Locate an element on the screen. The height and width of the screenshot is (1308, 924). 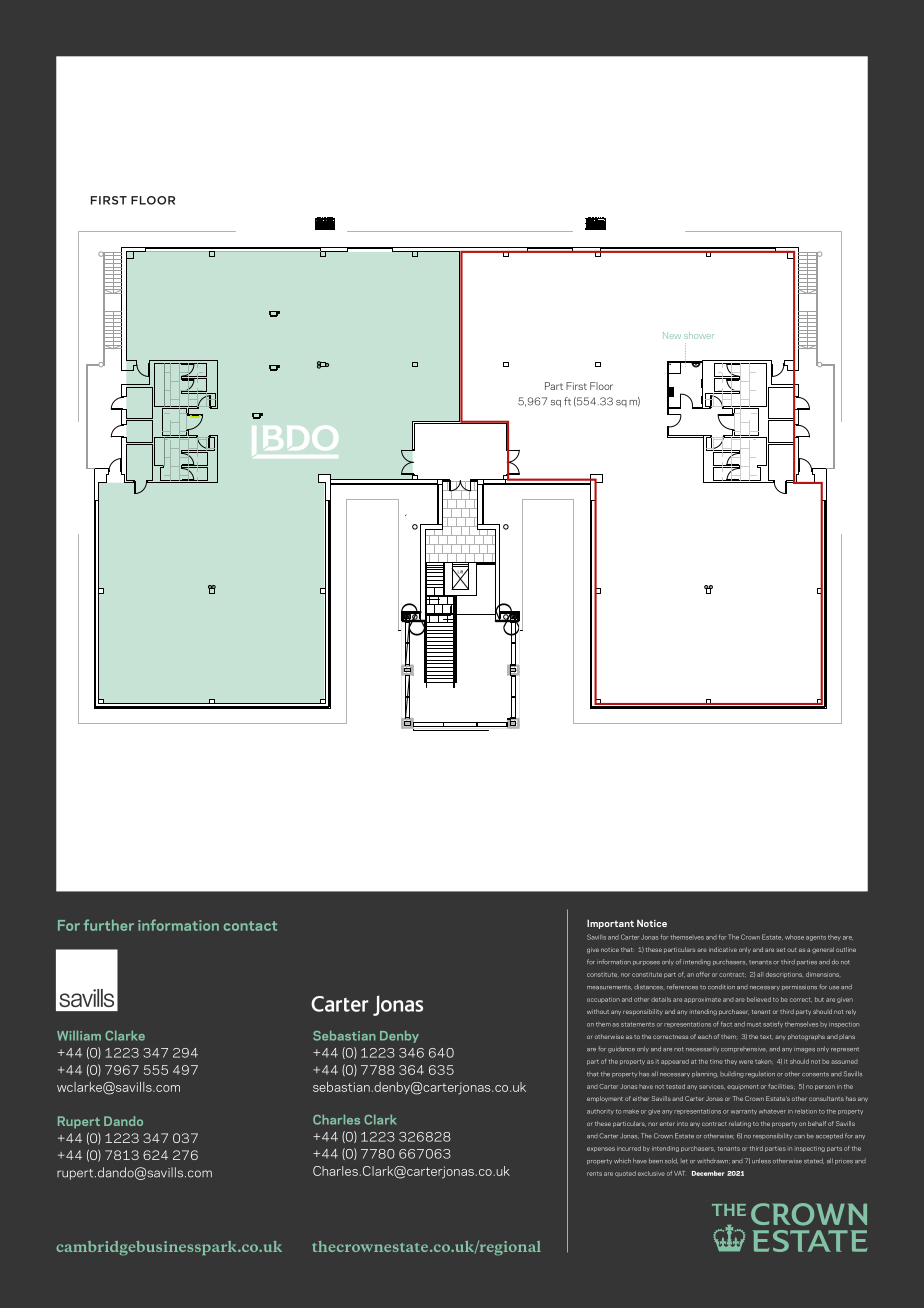
further is located at coordinates (109, 925).
